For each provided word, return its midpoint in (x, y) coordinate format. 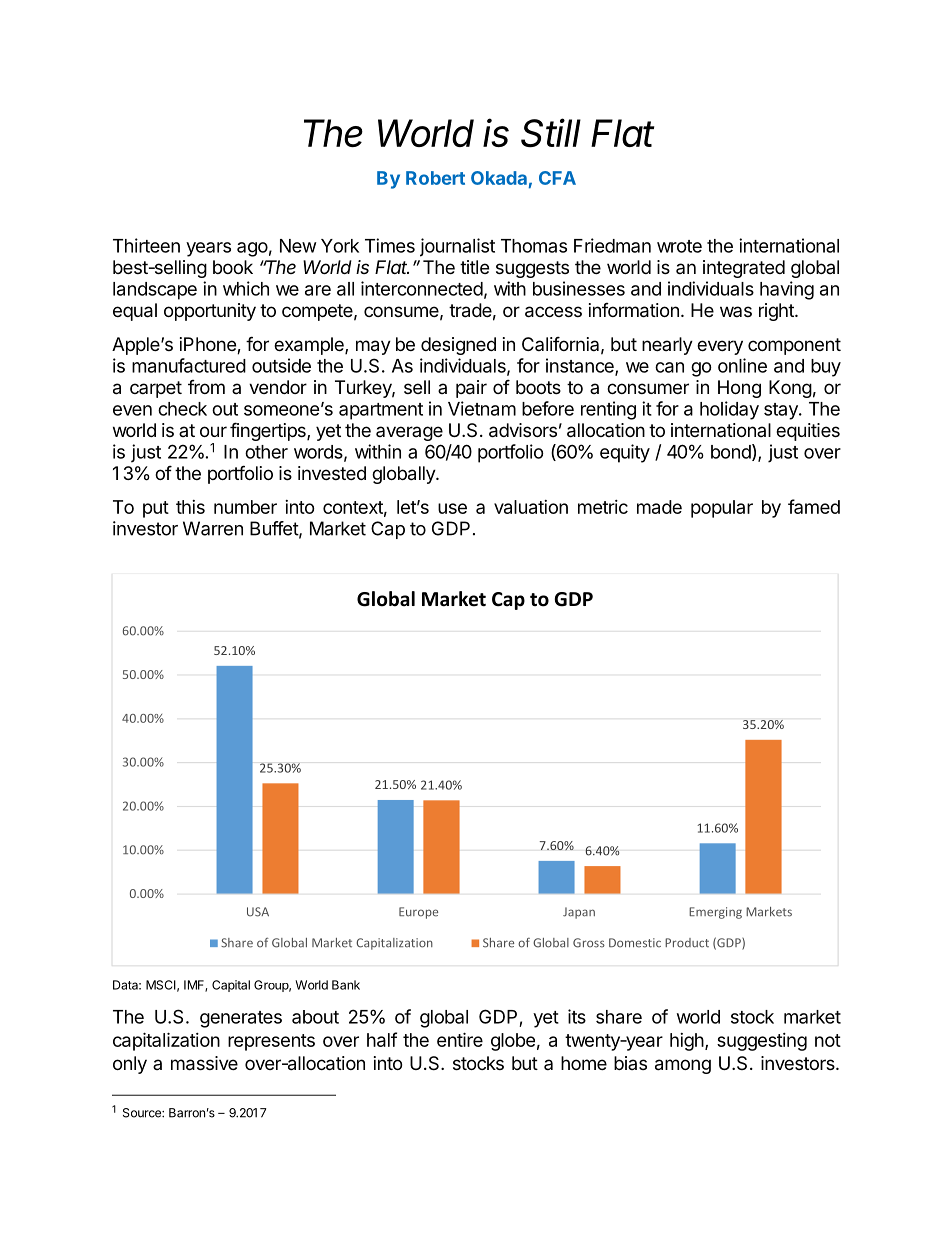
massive (204, 1063)
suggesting (762, 1042)
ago (252, 249)
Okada (499, 178)
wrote (679, 246)
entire (460, 1039)
